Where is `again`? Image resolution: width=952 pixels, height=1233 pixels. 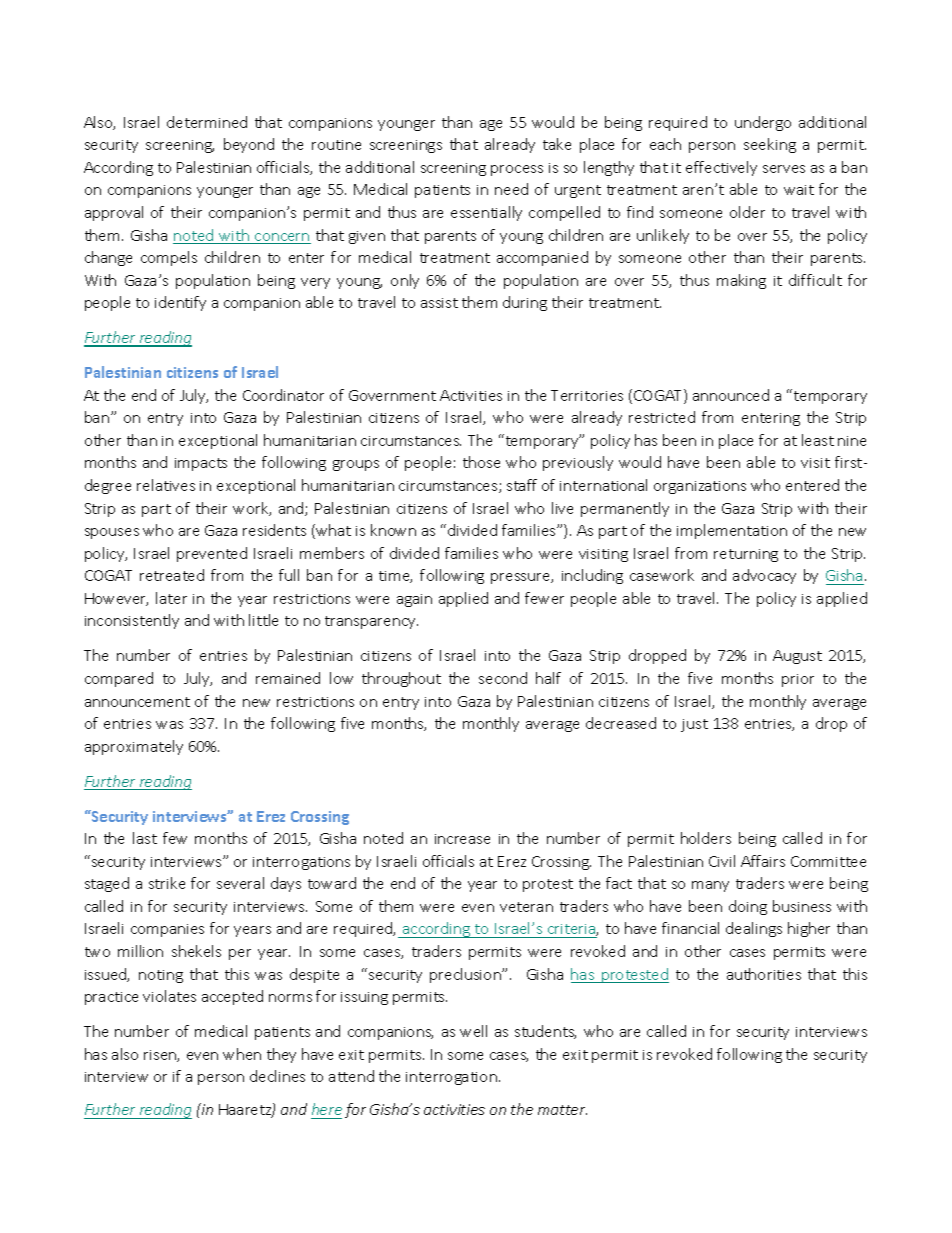 again is located at coordinates (414, 600).
